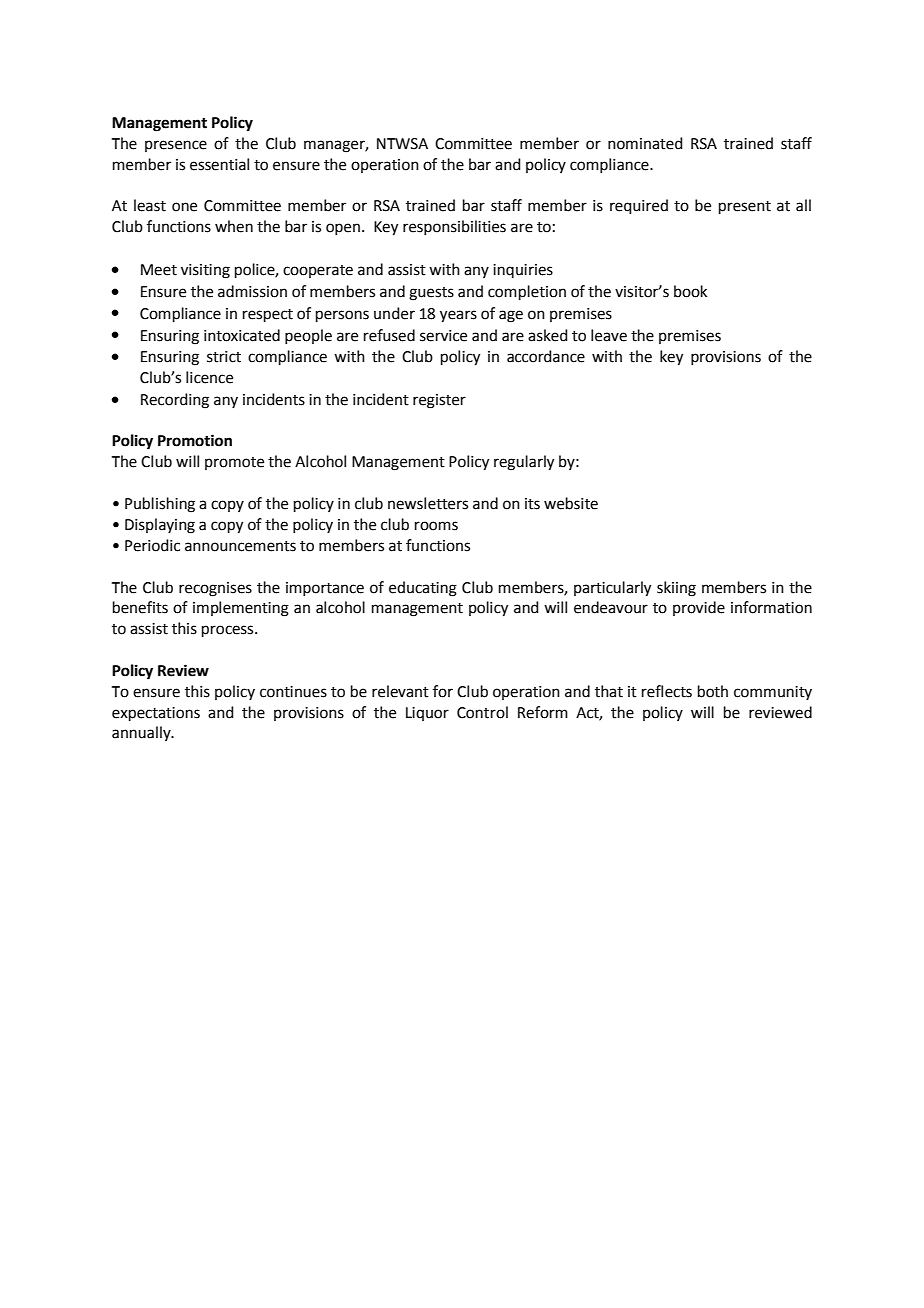 This image has width=924, height=1308. What do you see at coordinates (195, 440) in the image?
I see `Promotion` at bounding box center [195, 440].
